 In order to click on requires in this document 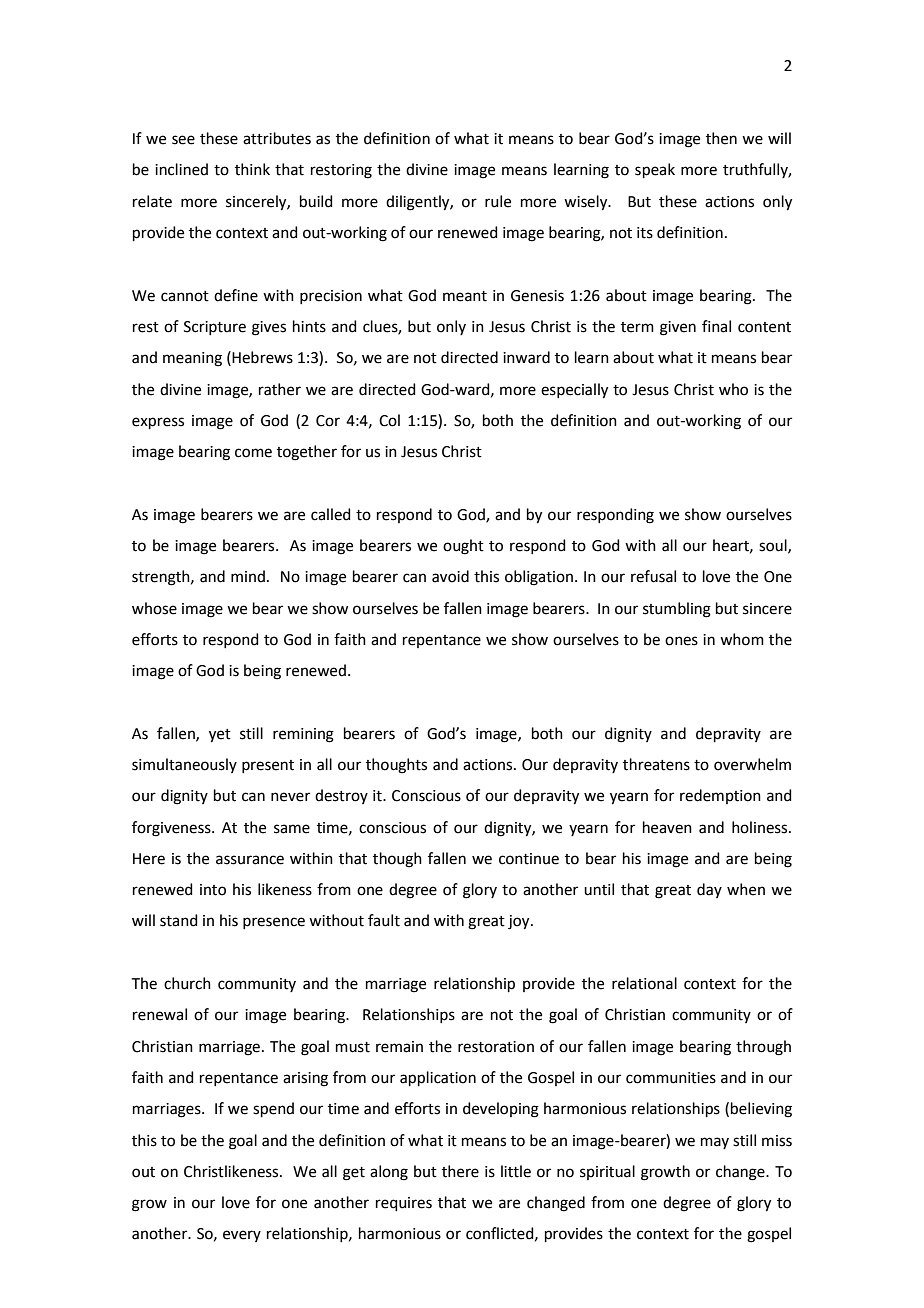, I will do `click(404, 1204)`.
